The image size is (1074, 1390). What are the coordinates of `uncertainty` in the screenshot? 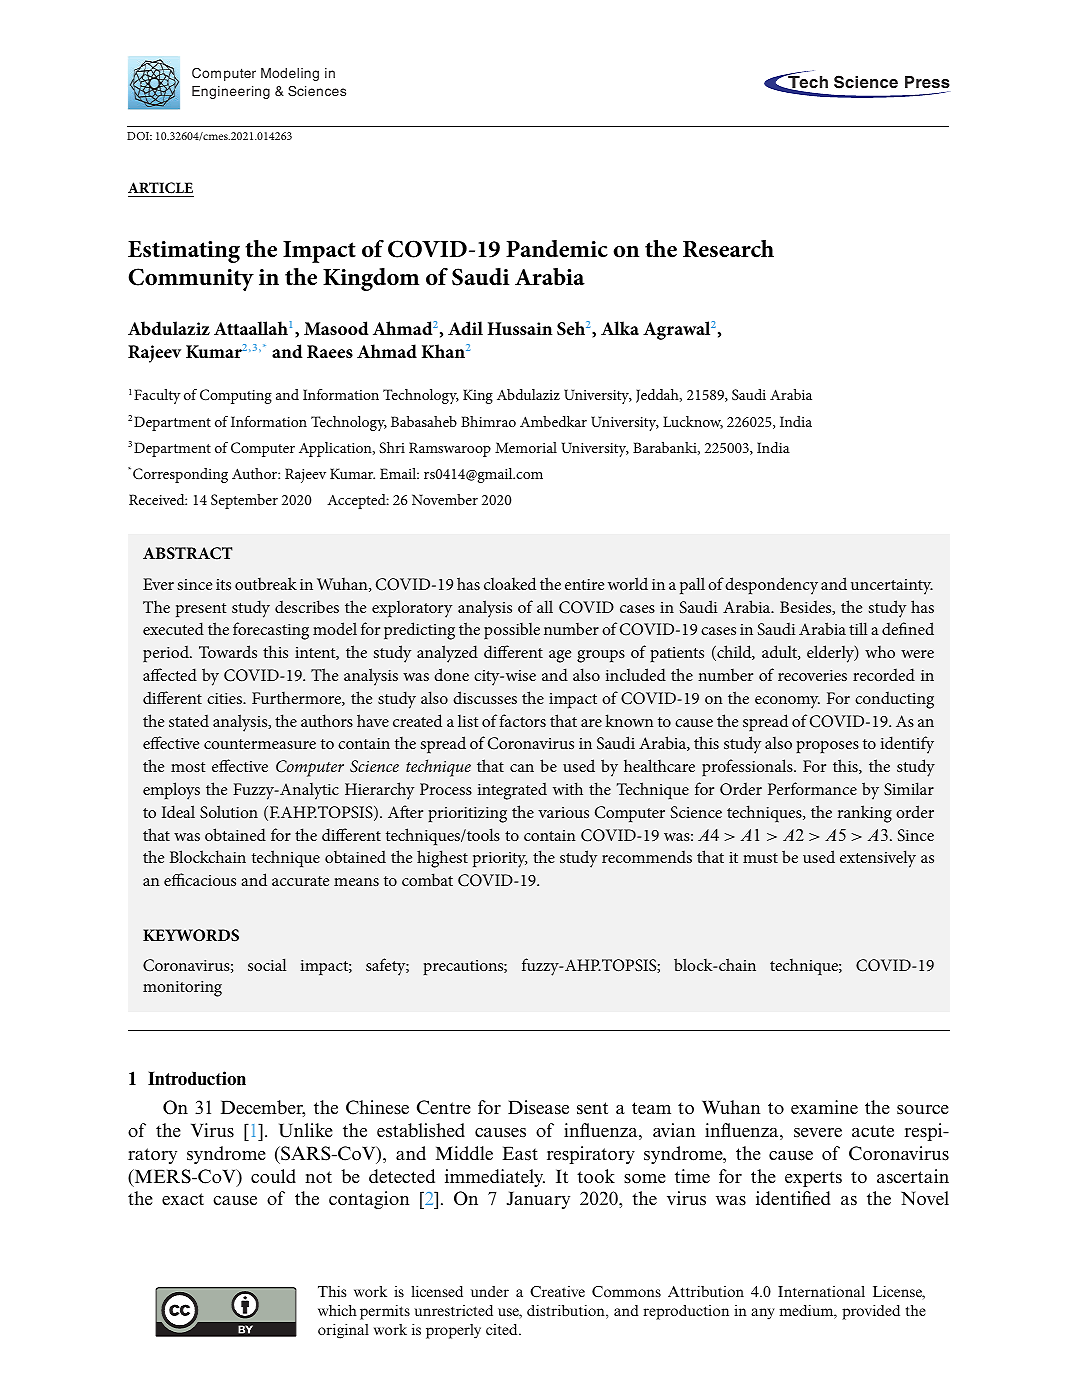 It's located at (892, 587).
